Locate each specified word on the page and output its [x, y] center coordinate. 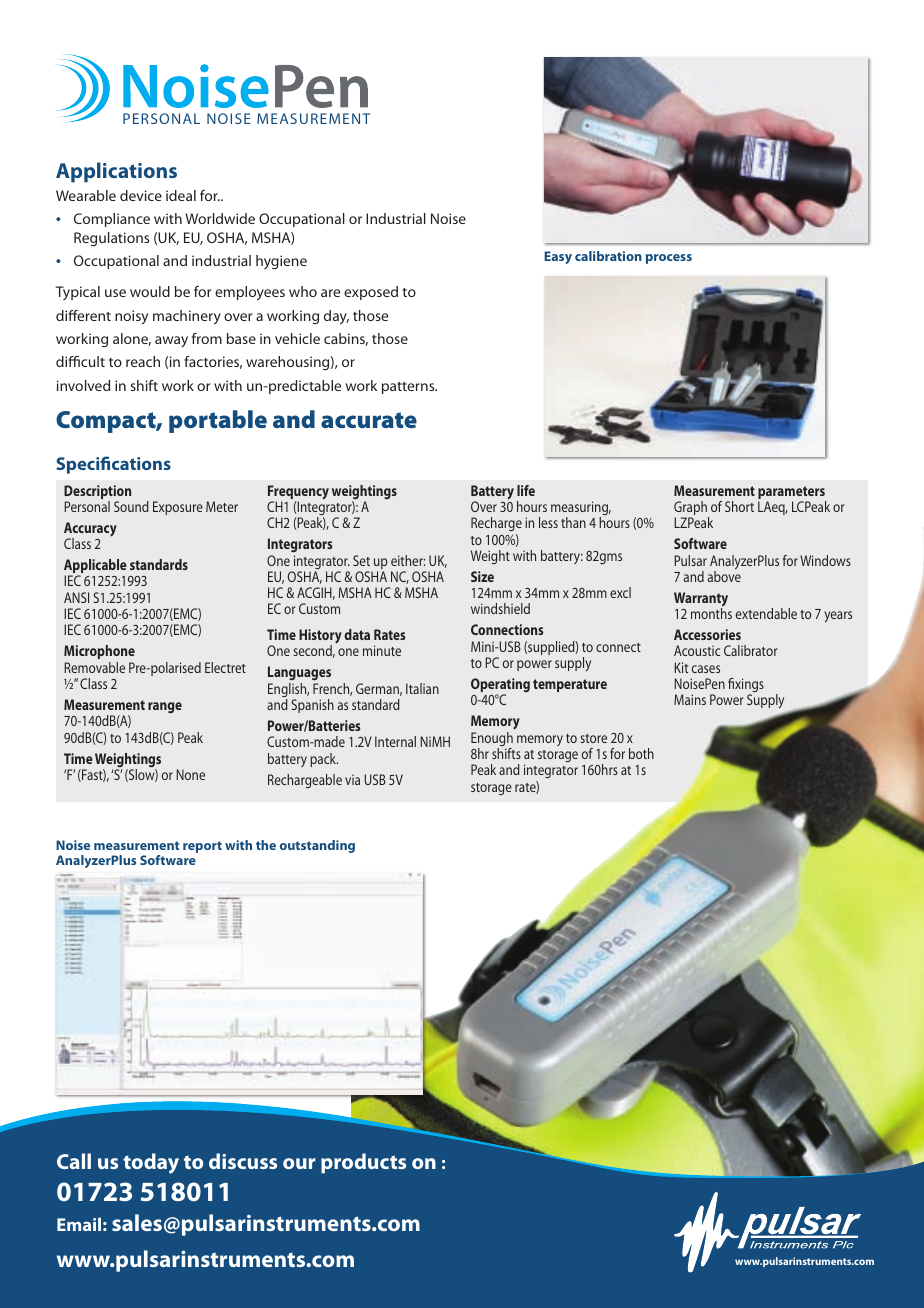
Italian [422, 688]
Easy [558, 257]
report [202, 847]
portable [218, 421]
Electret [225, 667]
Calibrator [751, 650]
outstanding [317, 846]
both [641, 753]
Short [739, 506]
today [151, 1163]
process [669, 259]
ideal [181, 195]
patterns [409, 388]
